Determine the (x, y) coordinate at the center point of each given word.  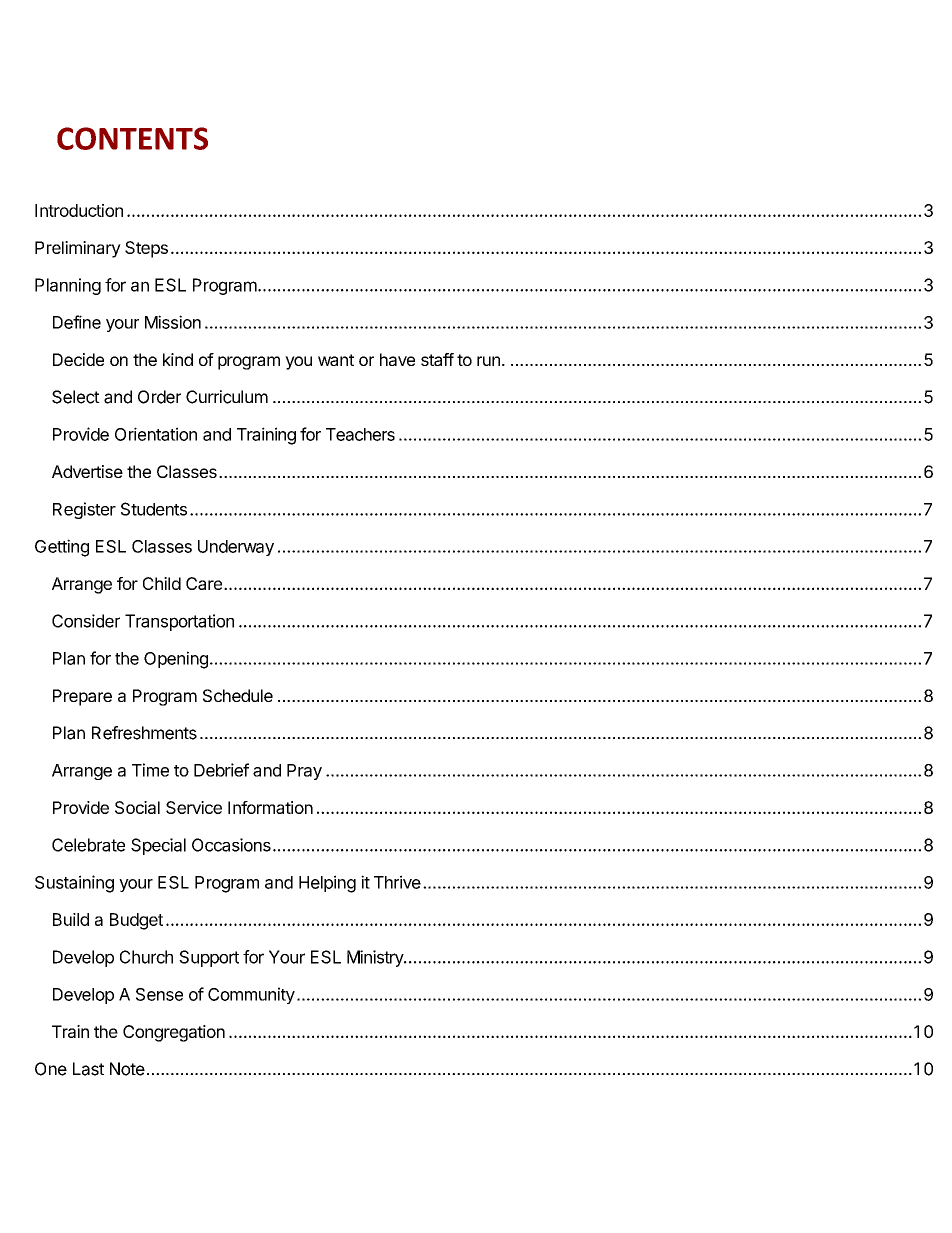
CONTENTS (132, 138)
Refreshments (144, 733)
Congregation (174, 1033)
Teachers (360, 434)
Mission (173, 322)
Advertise (87, 471)
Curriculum (227, 397)
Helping (327, 884)
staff (437, 359)
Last (88, 1069)
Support (209, 958)
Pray (304, 772)
